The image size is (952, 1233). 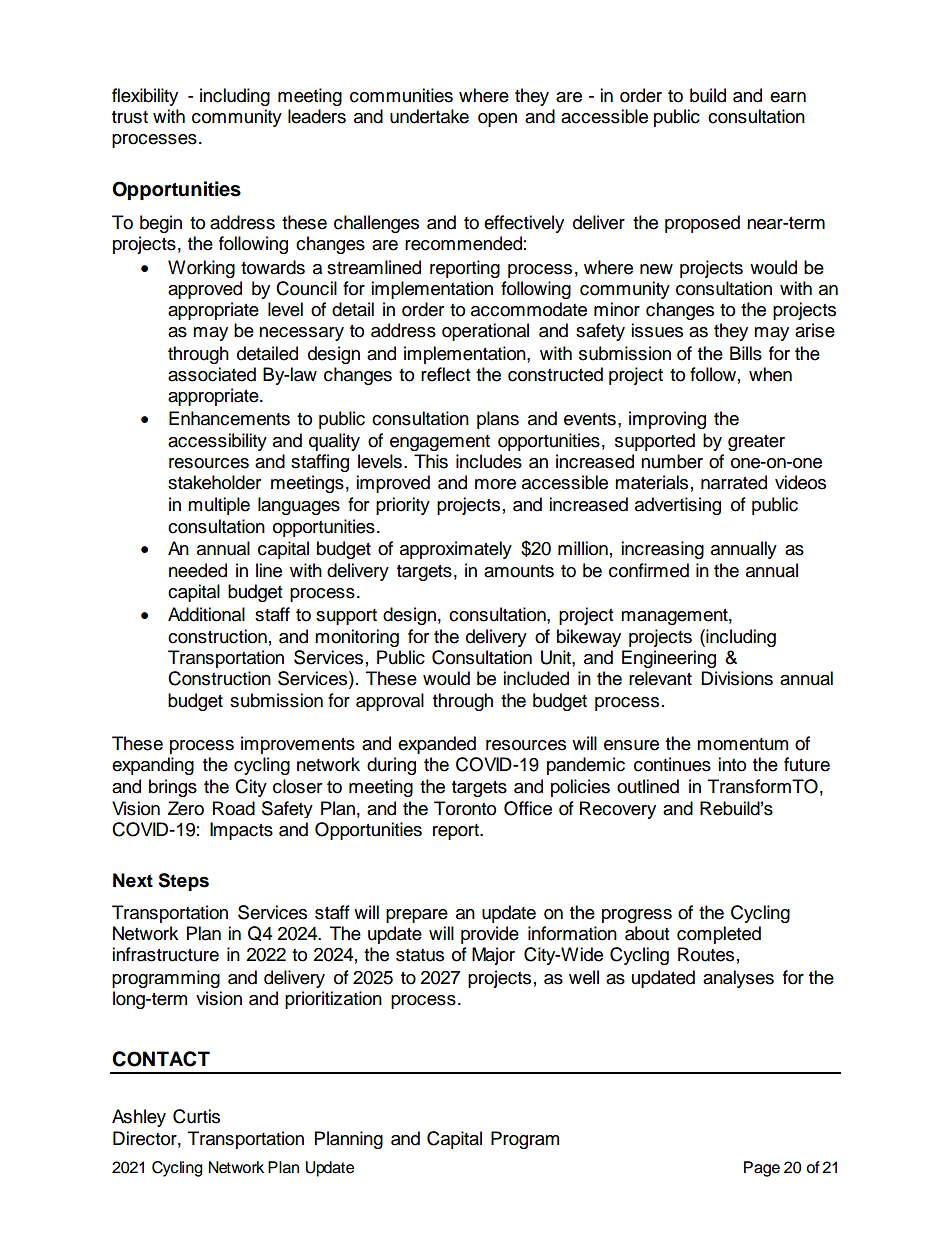 What do you see at coordinates (465, 808) in the screenshot?
I see `Toronto` at bounding box center [465, 808].
